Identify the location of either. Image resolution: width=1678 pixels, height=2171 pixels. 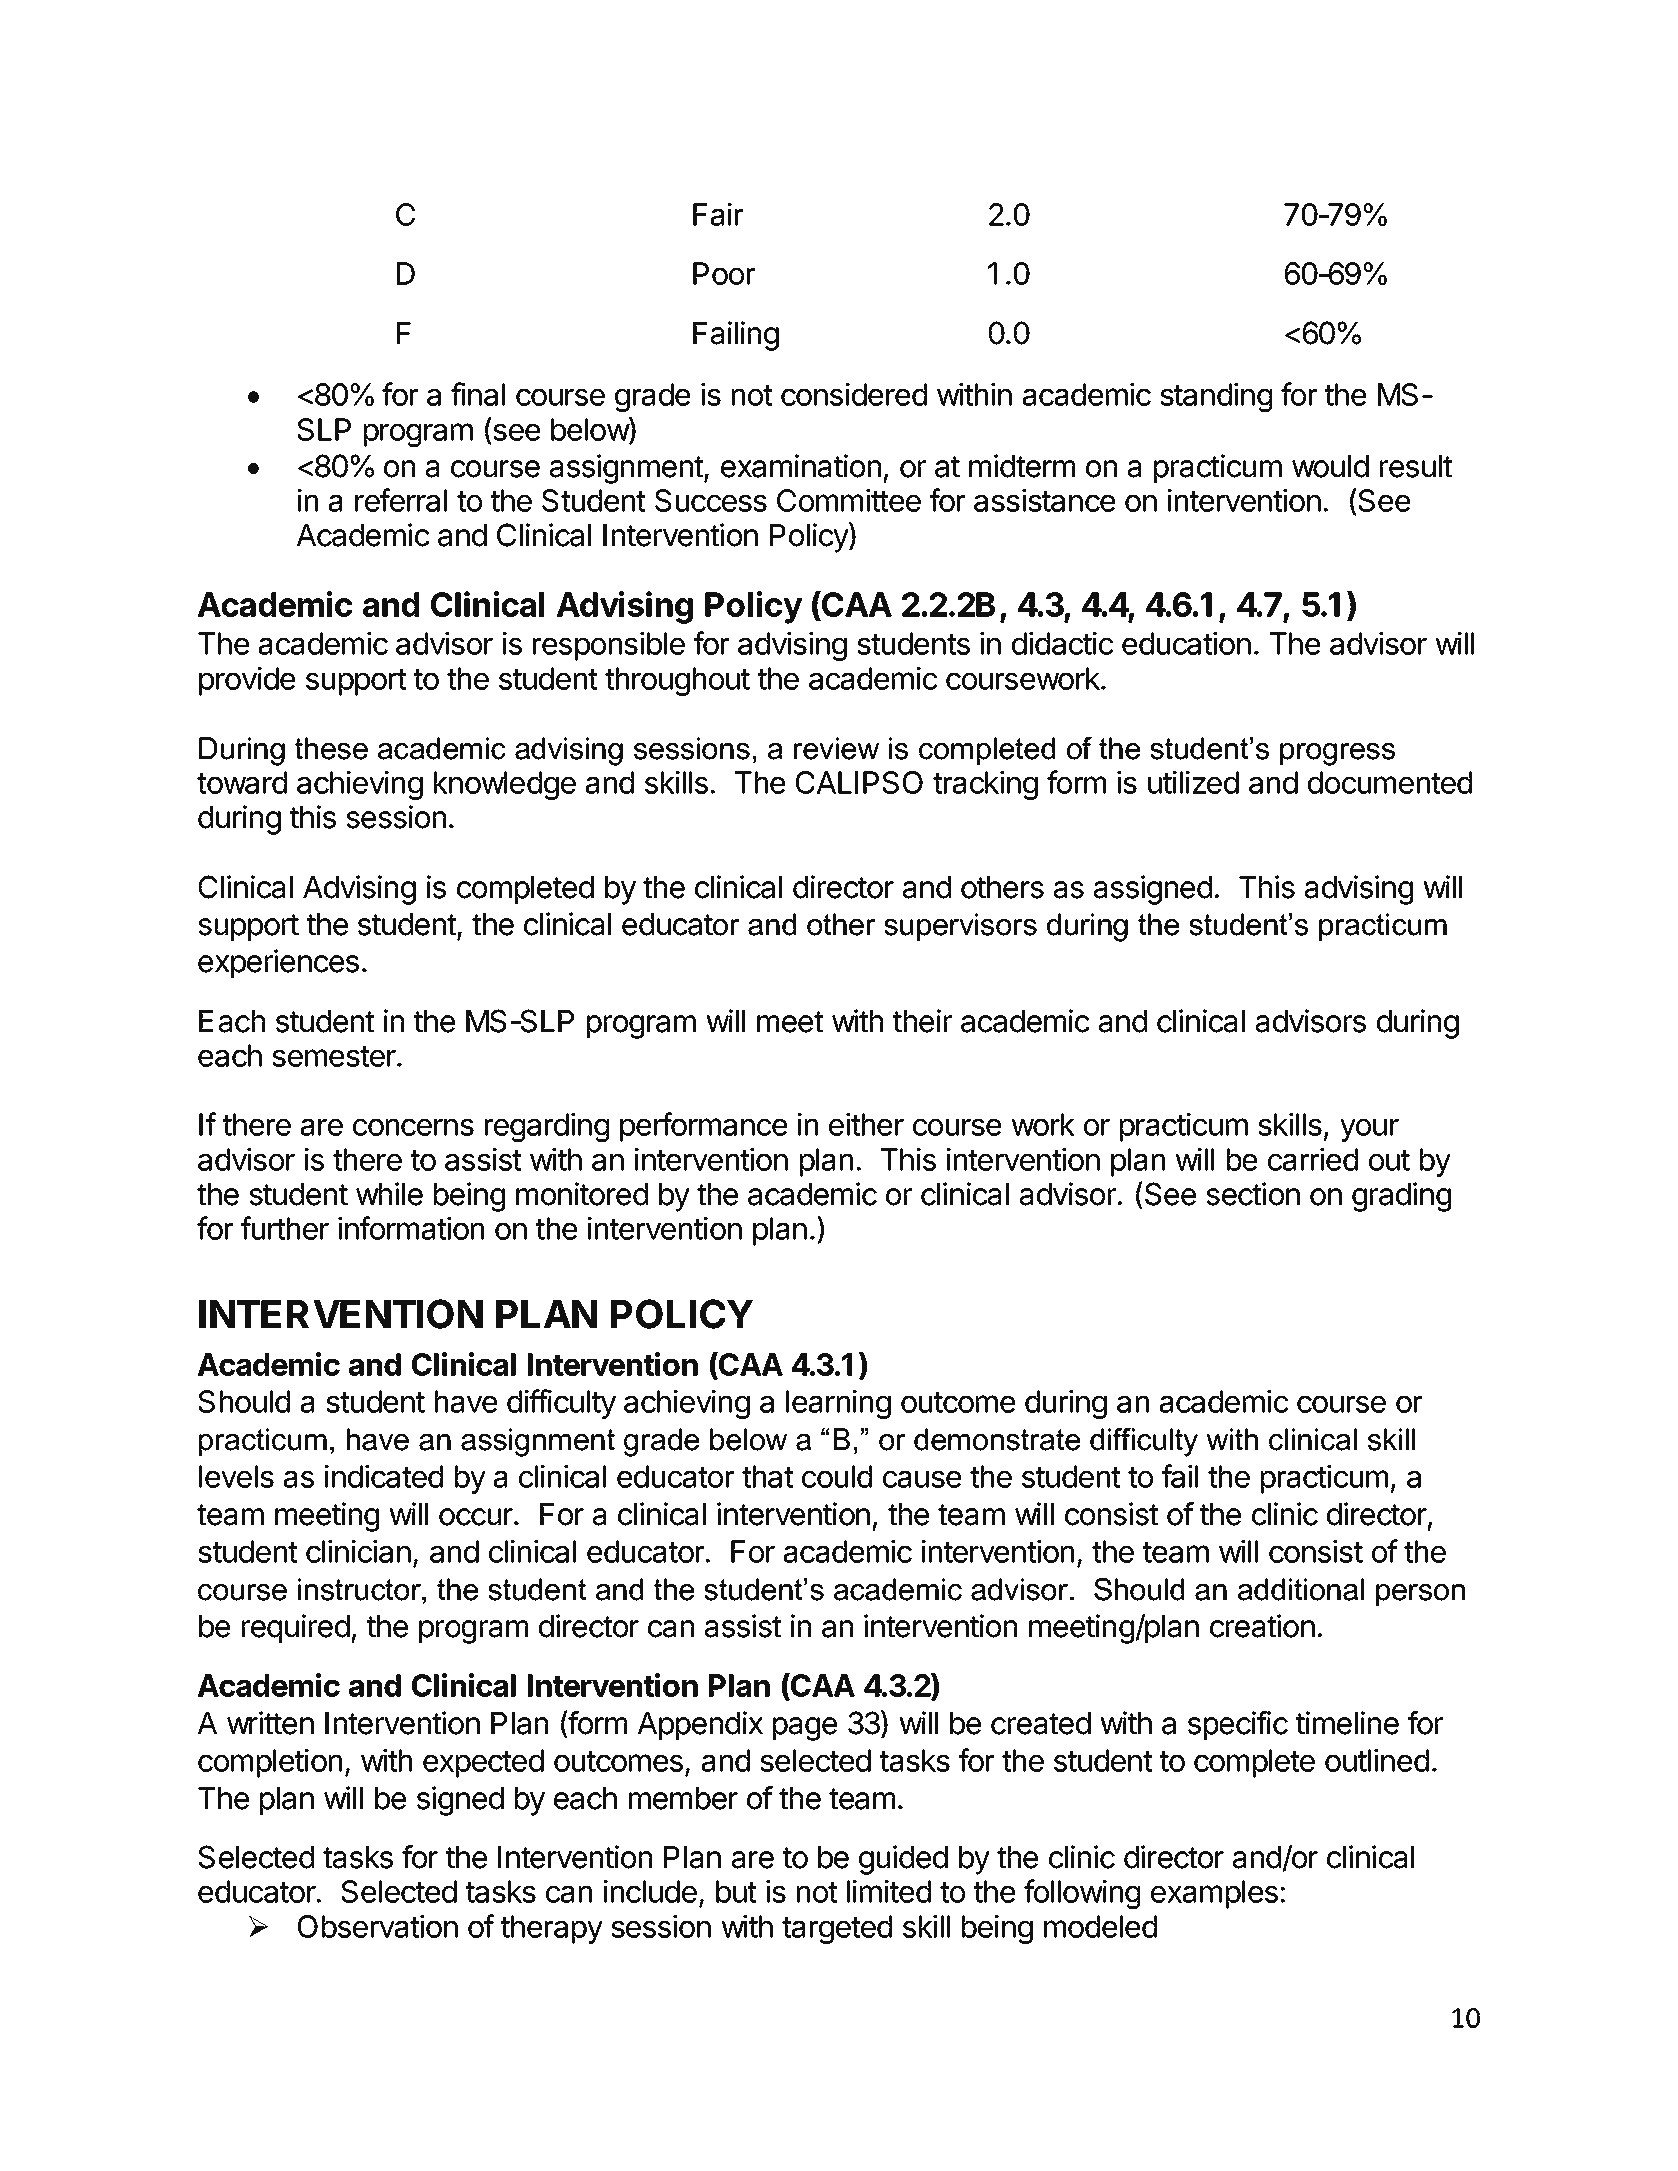
(866, 1124).
